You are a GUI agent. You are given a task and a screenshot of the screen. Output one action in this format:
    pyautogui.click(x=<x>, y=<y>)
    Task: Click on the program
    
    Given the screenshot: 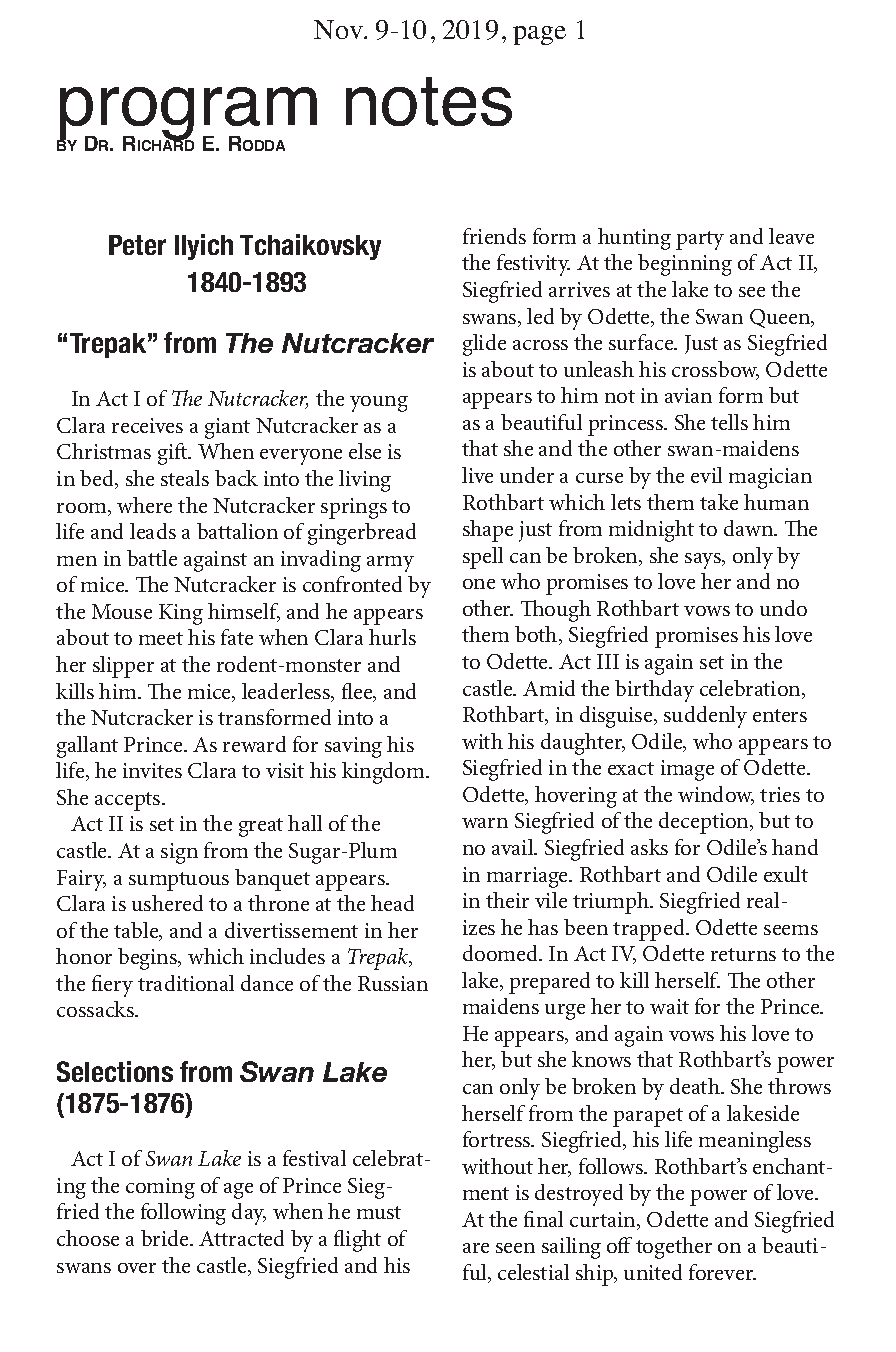 What is the action you would take?
    pyautogui.click(x=188, y=115)
